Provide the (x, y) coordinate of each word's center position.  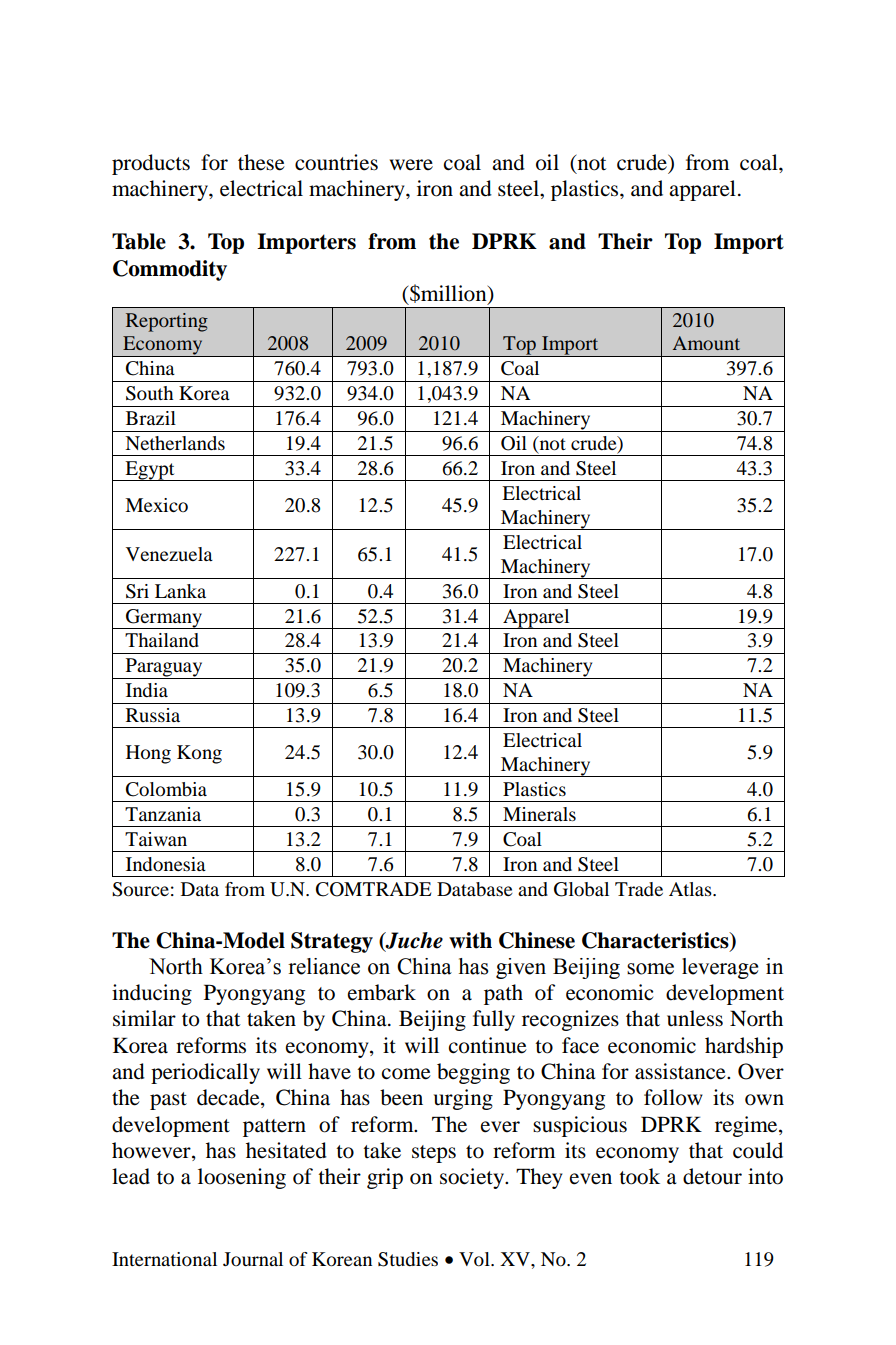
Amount (706, 343)
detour (712, 1176)
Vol (475, 1259)
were (411, 165)
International (164, 1259)
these (261, 162)
